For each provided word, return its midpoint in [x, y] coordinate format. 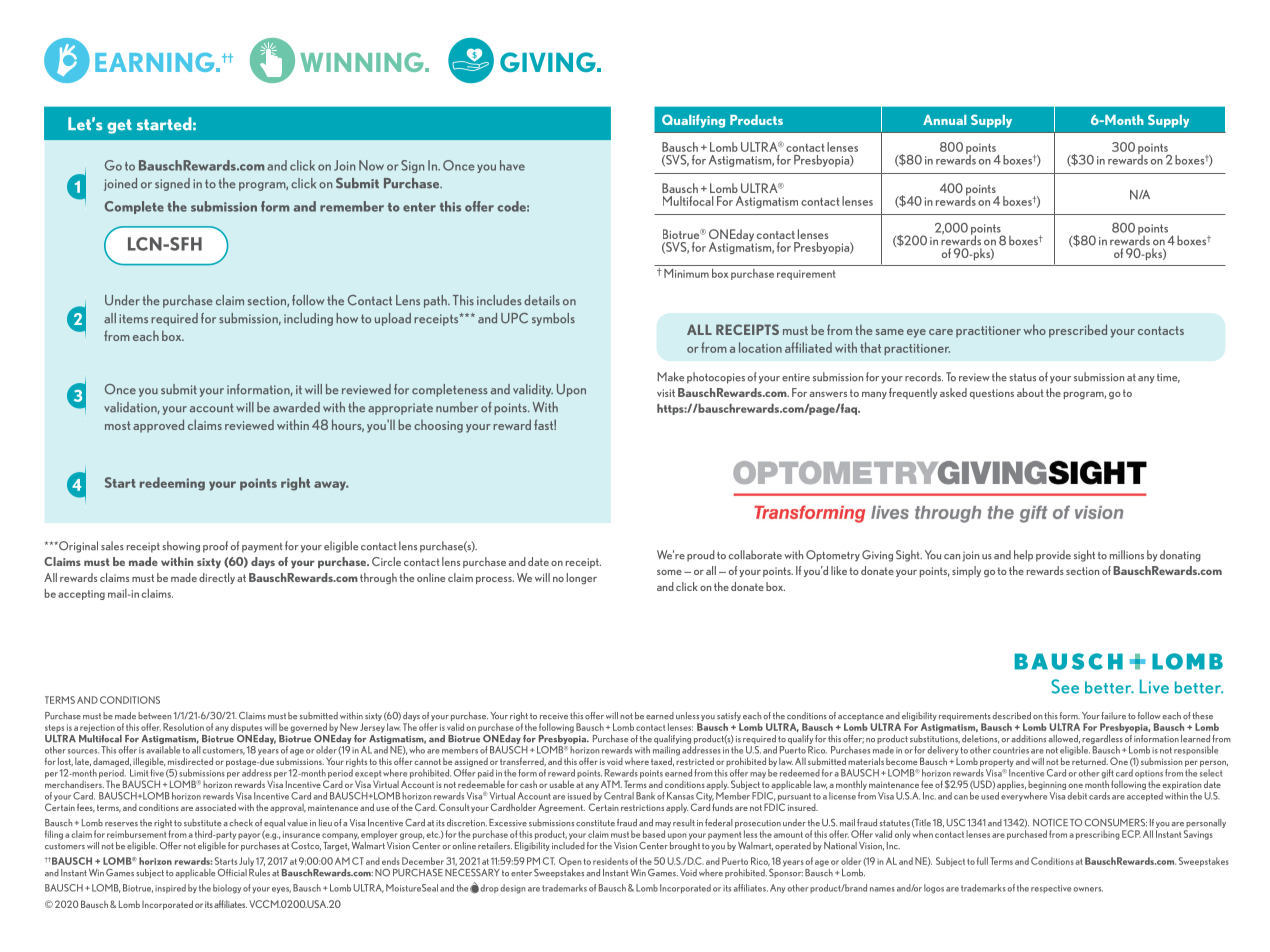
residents [610, 861]
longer [582, 579]
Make [670, 377]
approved [158, 426]
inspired [170, 888]
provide [1053, 556]
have [512, 165]
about [1030, 392]
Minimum [686, 273]
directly [217, 578]
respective [1051, 889]
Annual [945, 120]
